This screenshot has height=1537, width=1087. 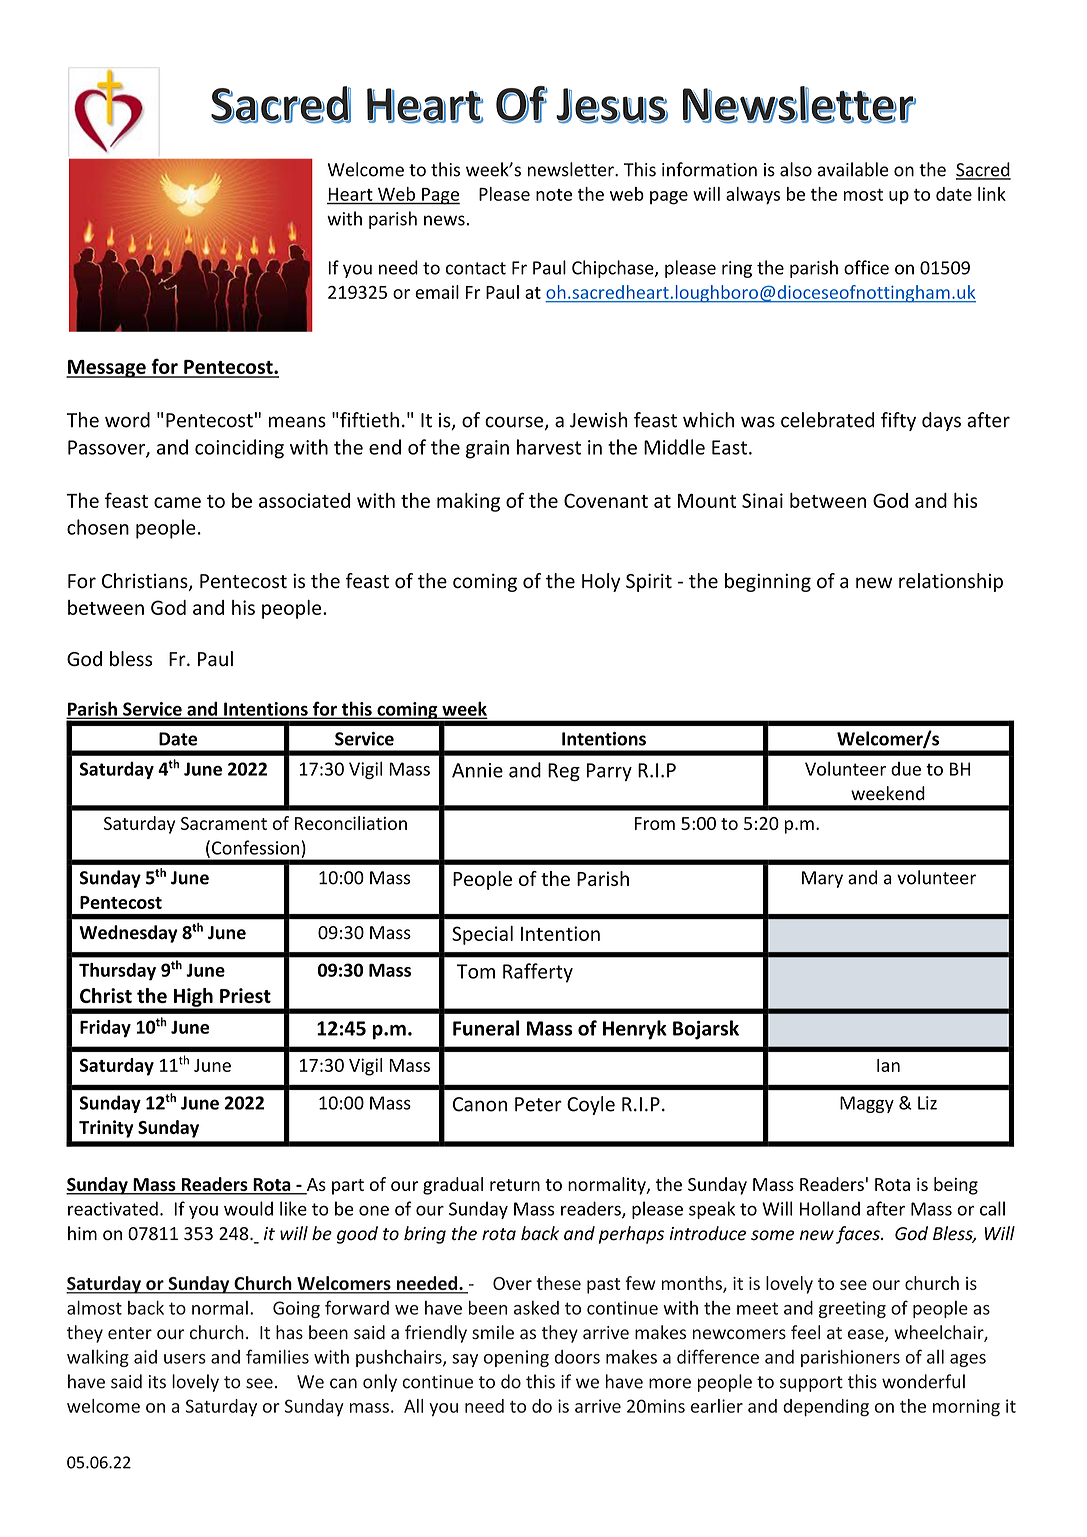 What do you see at coordinates (554, 195) in the screenshot?
I see `note` at bounding box center [554, 195].
